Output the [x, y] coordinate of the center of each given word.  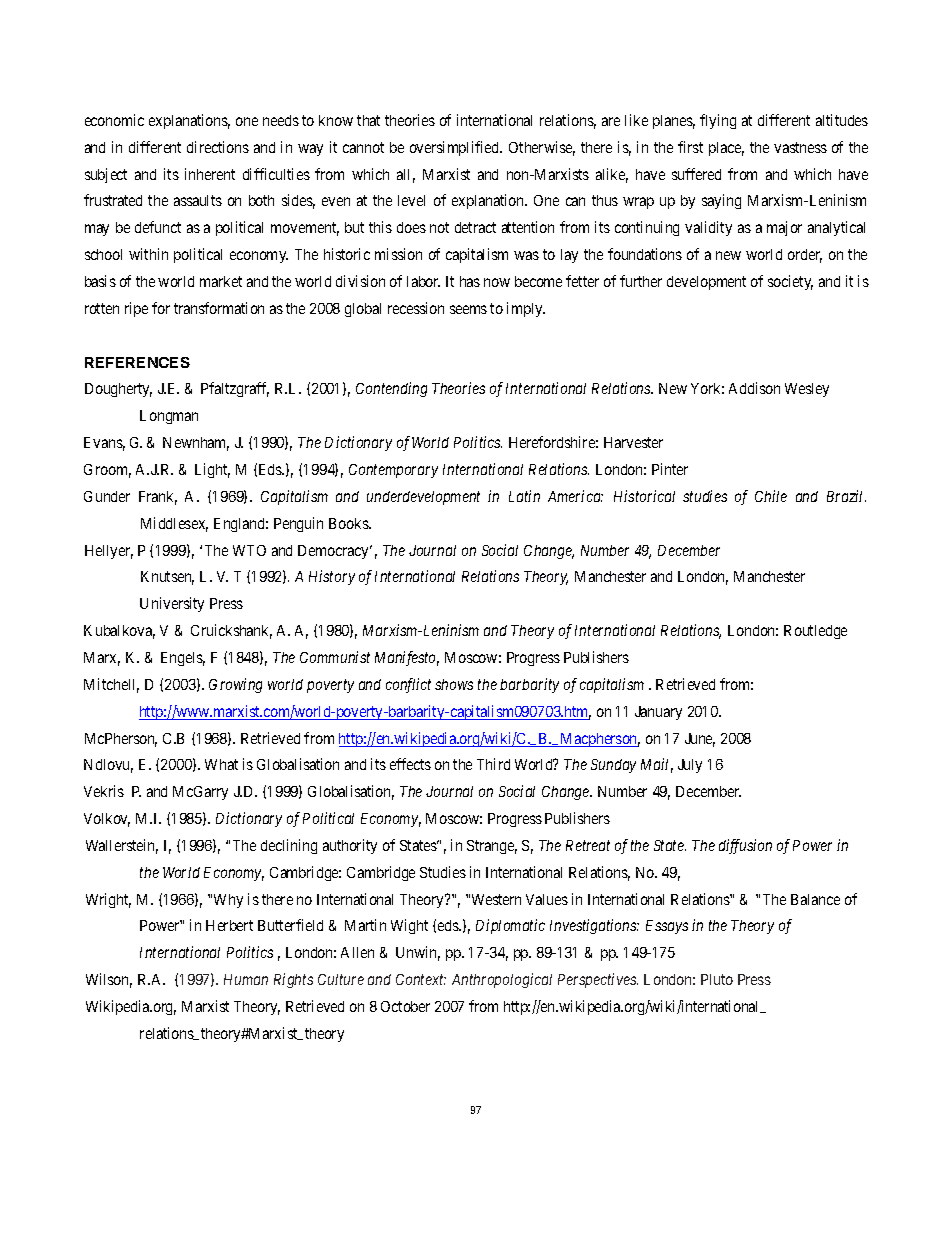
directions [218, 147]
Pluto [717, 979]
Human [246, 979]
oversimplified [456, 148]
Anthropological [502, 980]
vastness [800, 147]
